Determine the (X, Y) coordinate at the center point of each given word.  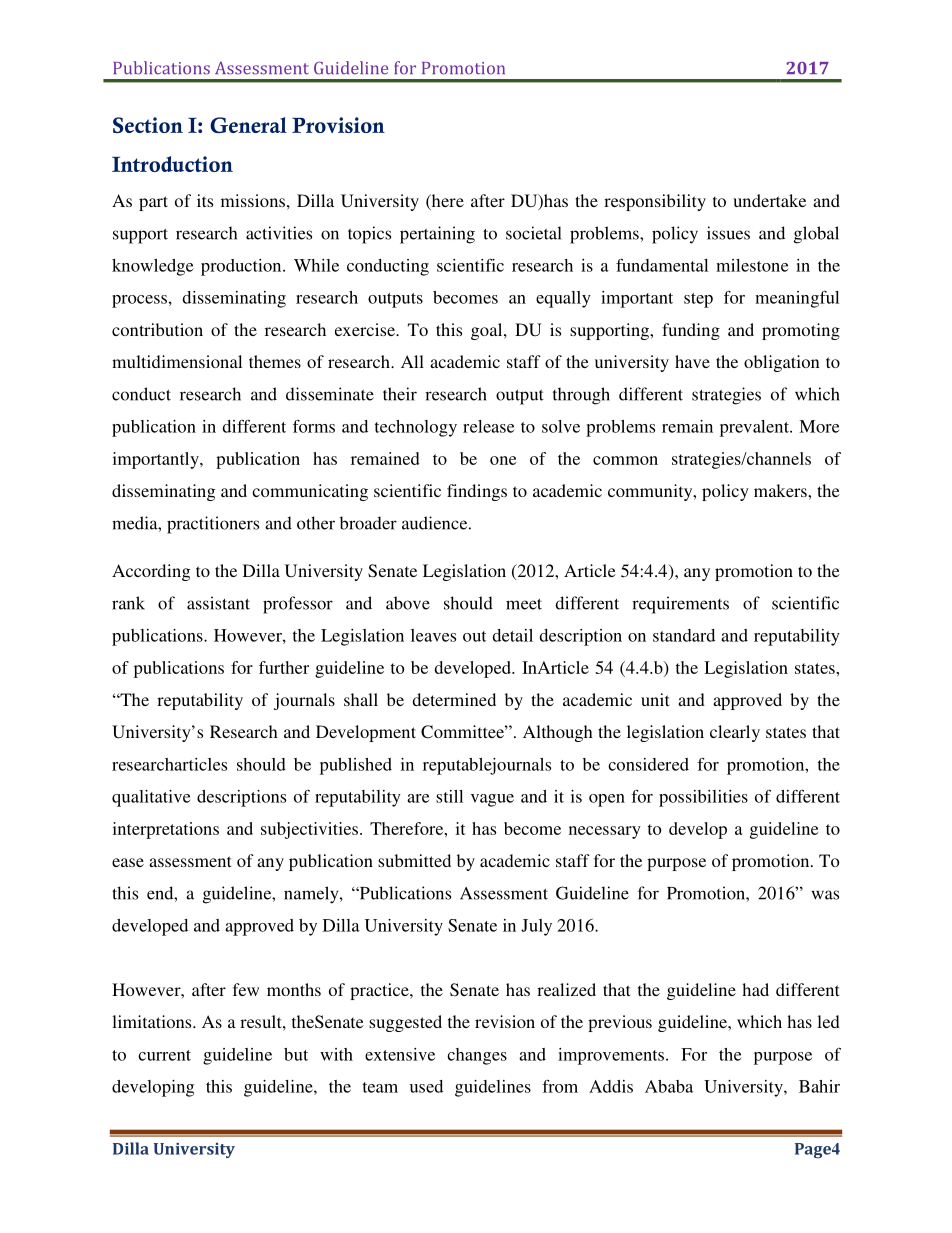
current (164, 1055)
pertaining (437, 235)
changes (477, 1056)
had (755, 989)
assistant (218, 603)
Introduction (172, 164)
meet (524, 604)
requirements (680, 605)
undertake (769, 200)
